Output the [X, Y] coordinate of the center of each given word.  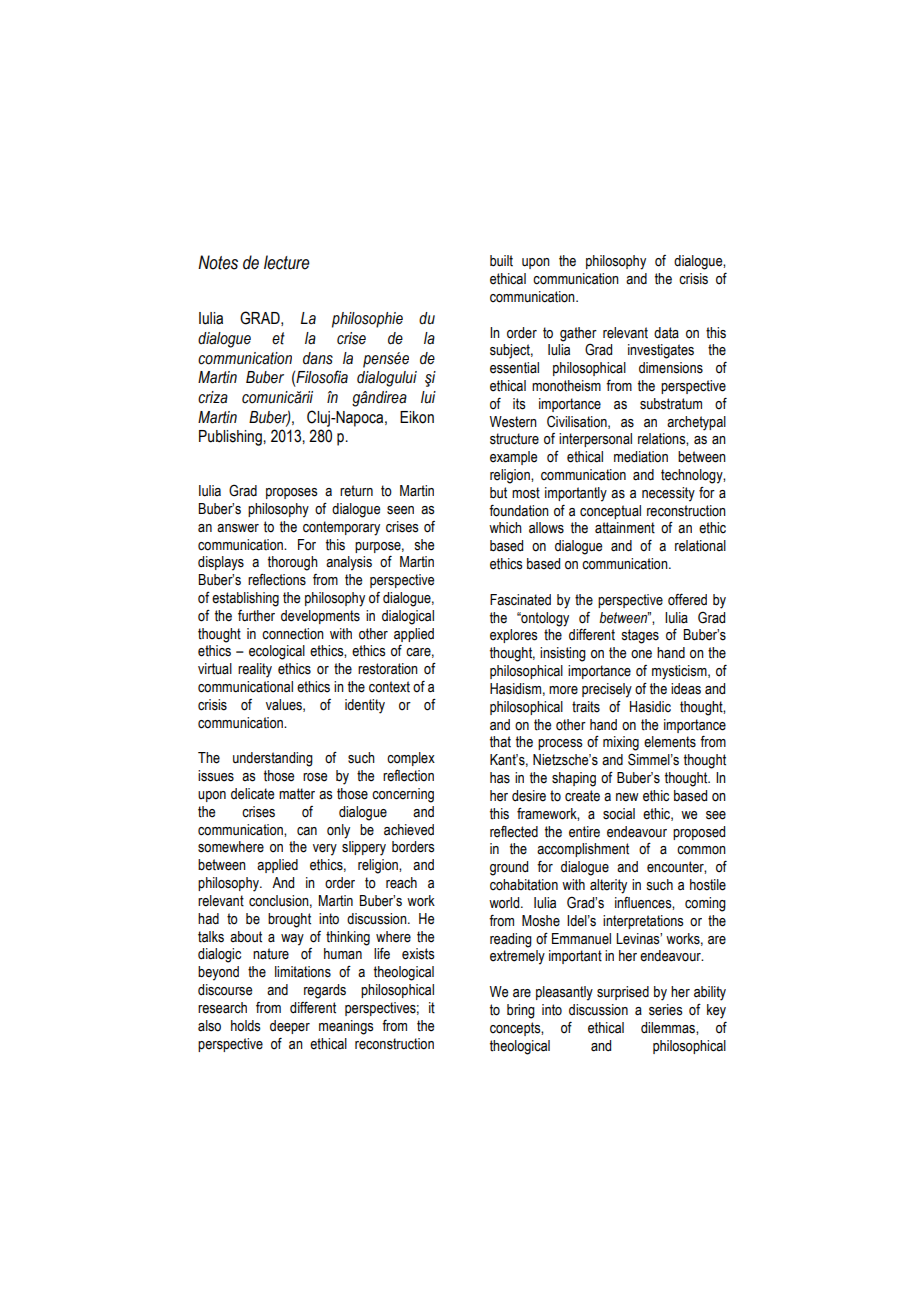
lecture [287, 262]
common [701, 850]
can [307, 831]
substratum [671, 404]
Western [513, 422]
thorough [293, 563]
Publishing [231, 438]
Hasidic [650, 707]
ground [509, 868]
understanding [273, 759]
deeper [290, 1027]
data [666, 333]
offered [687, 599]
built [501, 261]
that [500, 742]
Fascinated [520, 600]
